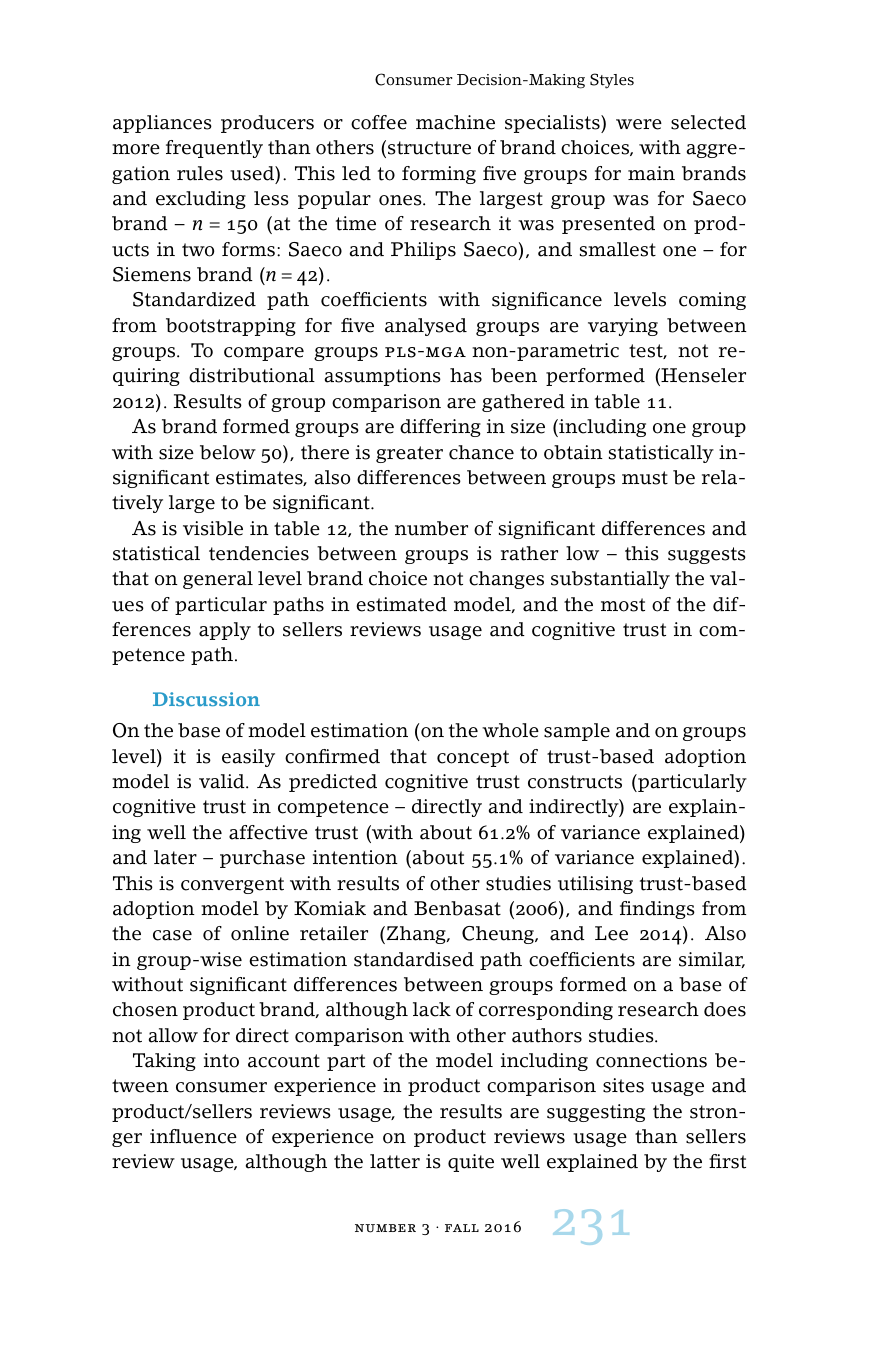 The width and height of the document is (896, 1345). Describe the element at coordinates (409, 454) in the document. I see `greater` at that location.
